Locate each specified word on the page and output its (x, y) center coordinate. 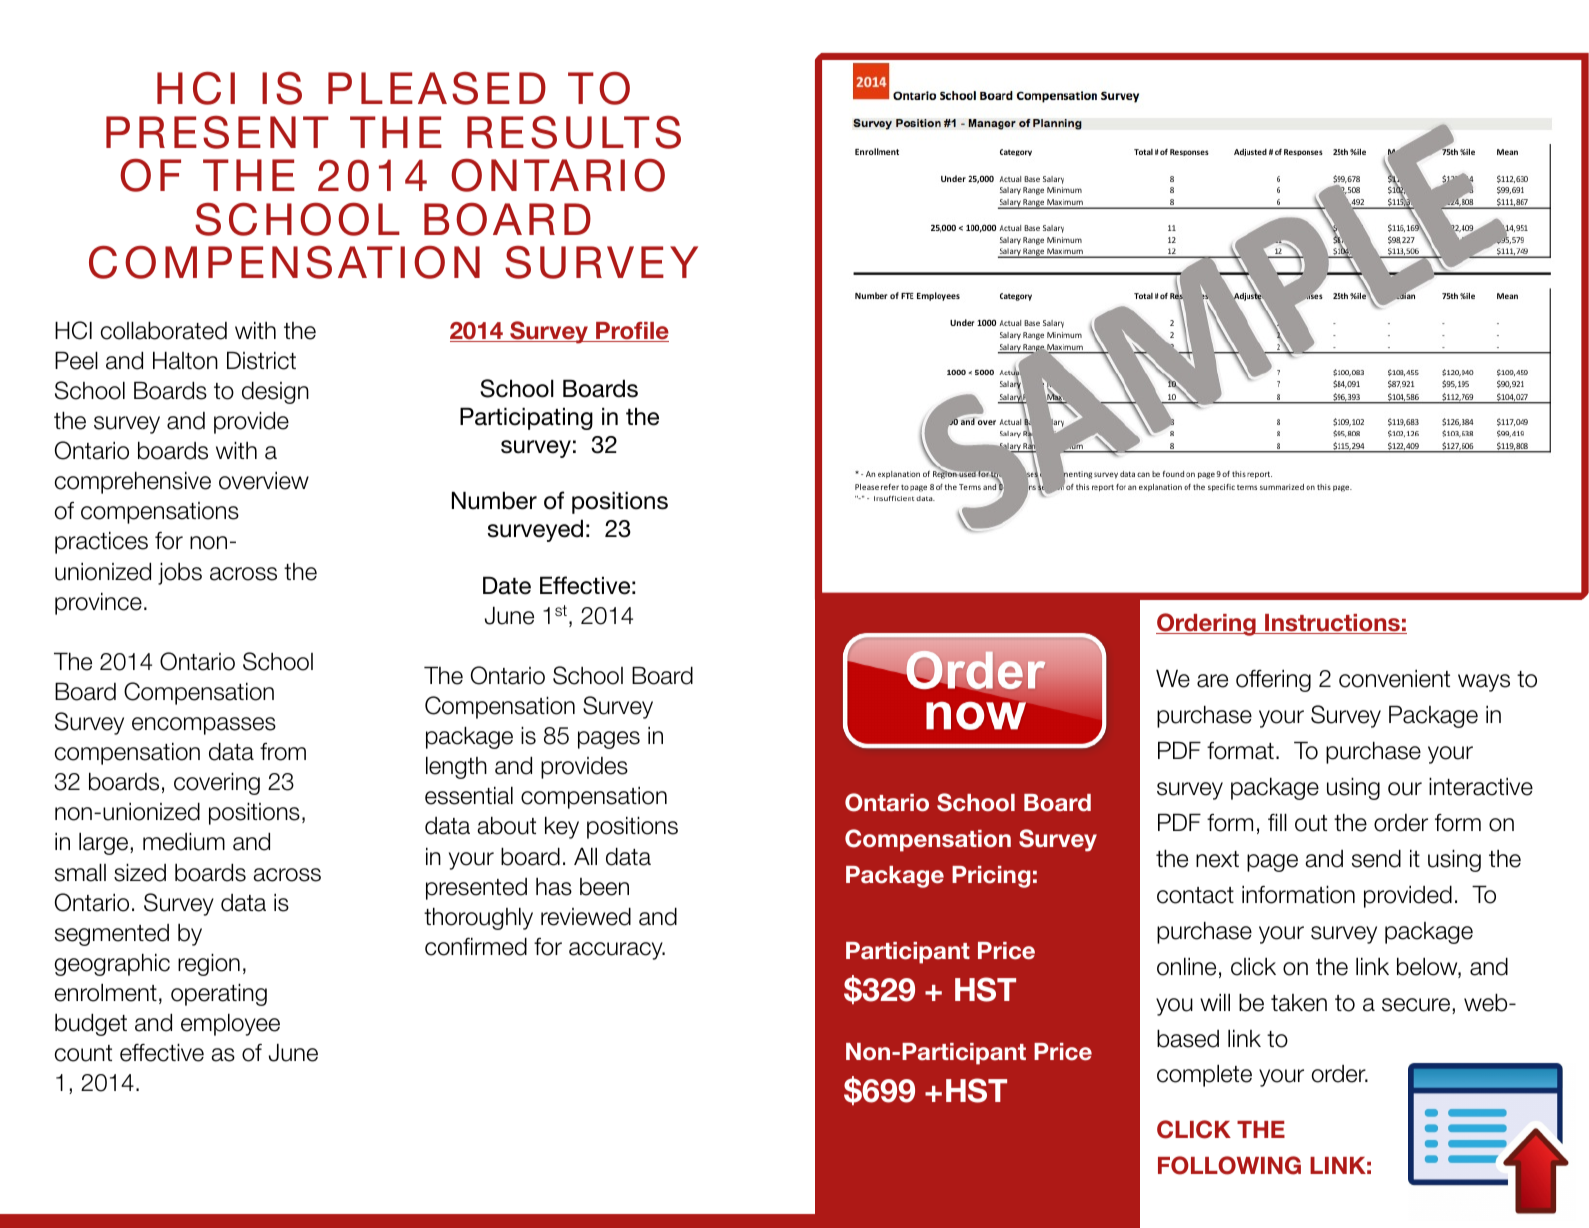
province (98, 603)
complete (1204, 1075)
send (1376, 858)
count (83, 1053)
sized (140, 872)
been (604, 887)
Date (507, 585)
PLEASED (437, 88)
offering (1273, 680)
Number (494, 500)
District (261, 360)
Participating (526, 418)
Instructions (1332, 624)
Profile (631, 332)
